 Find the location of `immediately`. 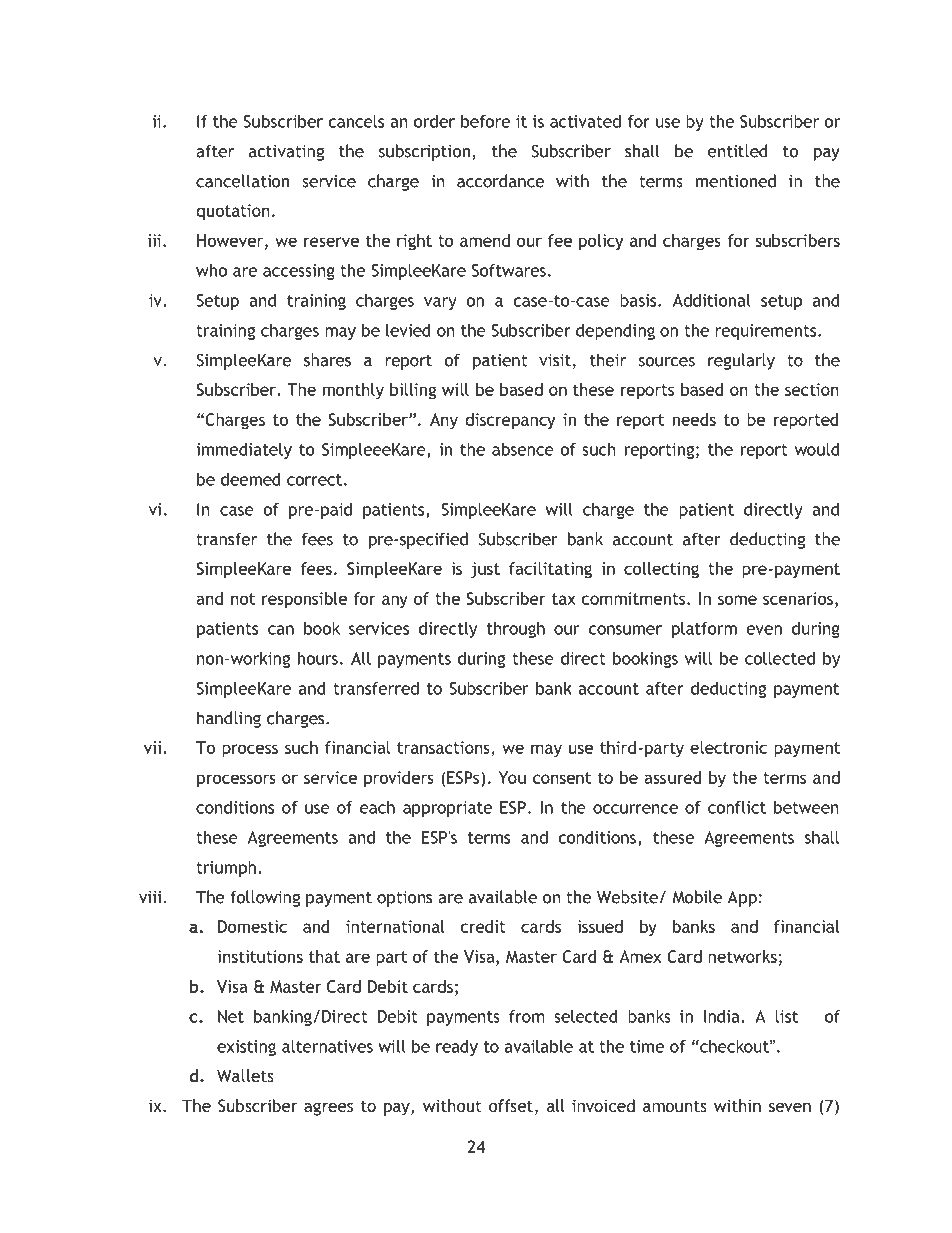

immediately is located at coordinates (244, 451).
